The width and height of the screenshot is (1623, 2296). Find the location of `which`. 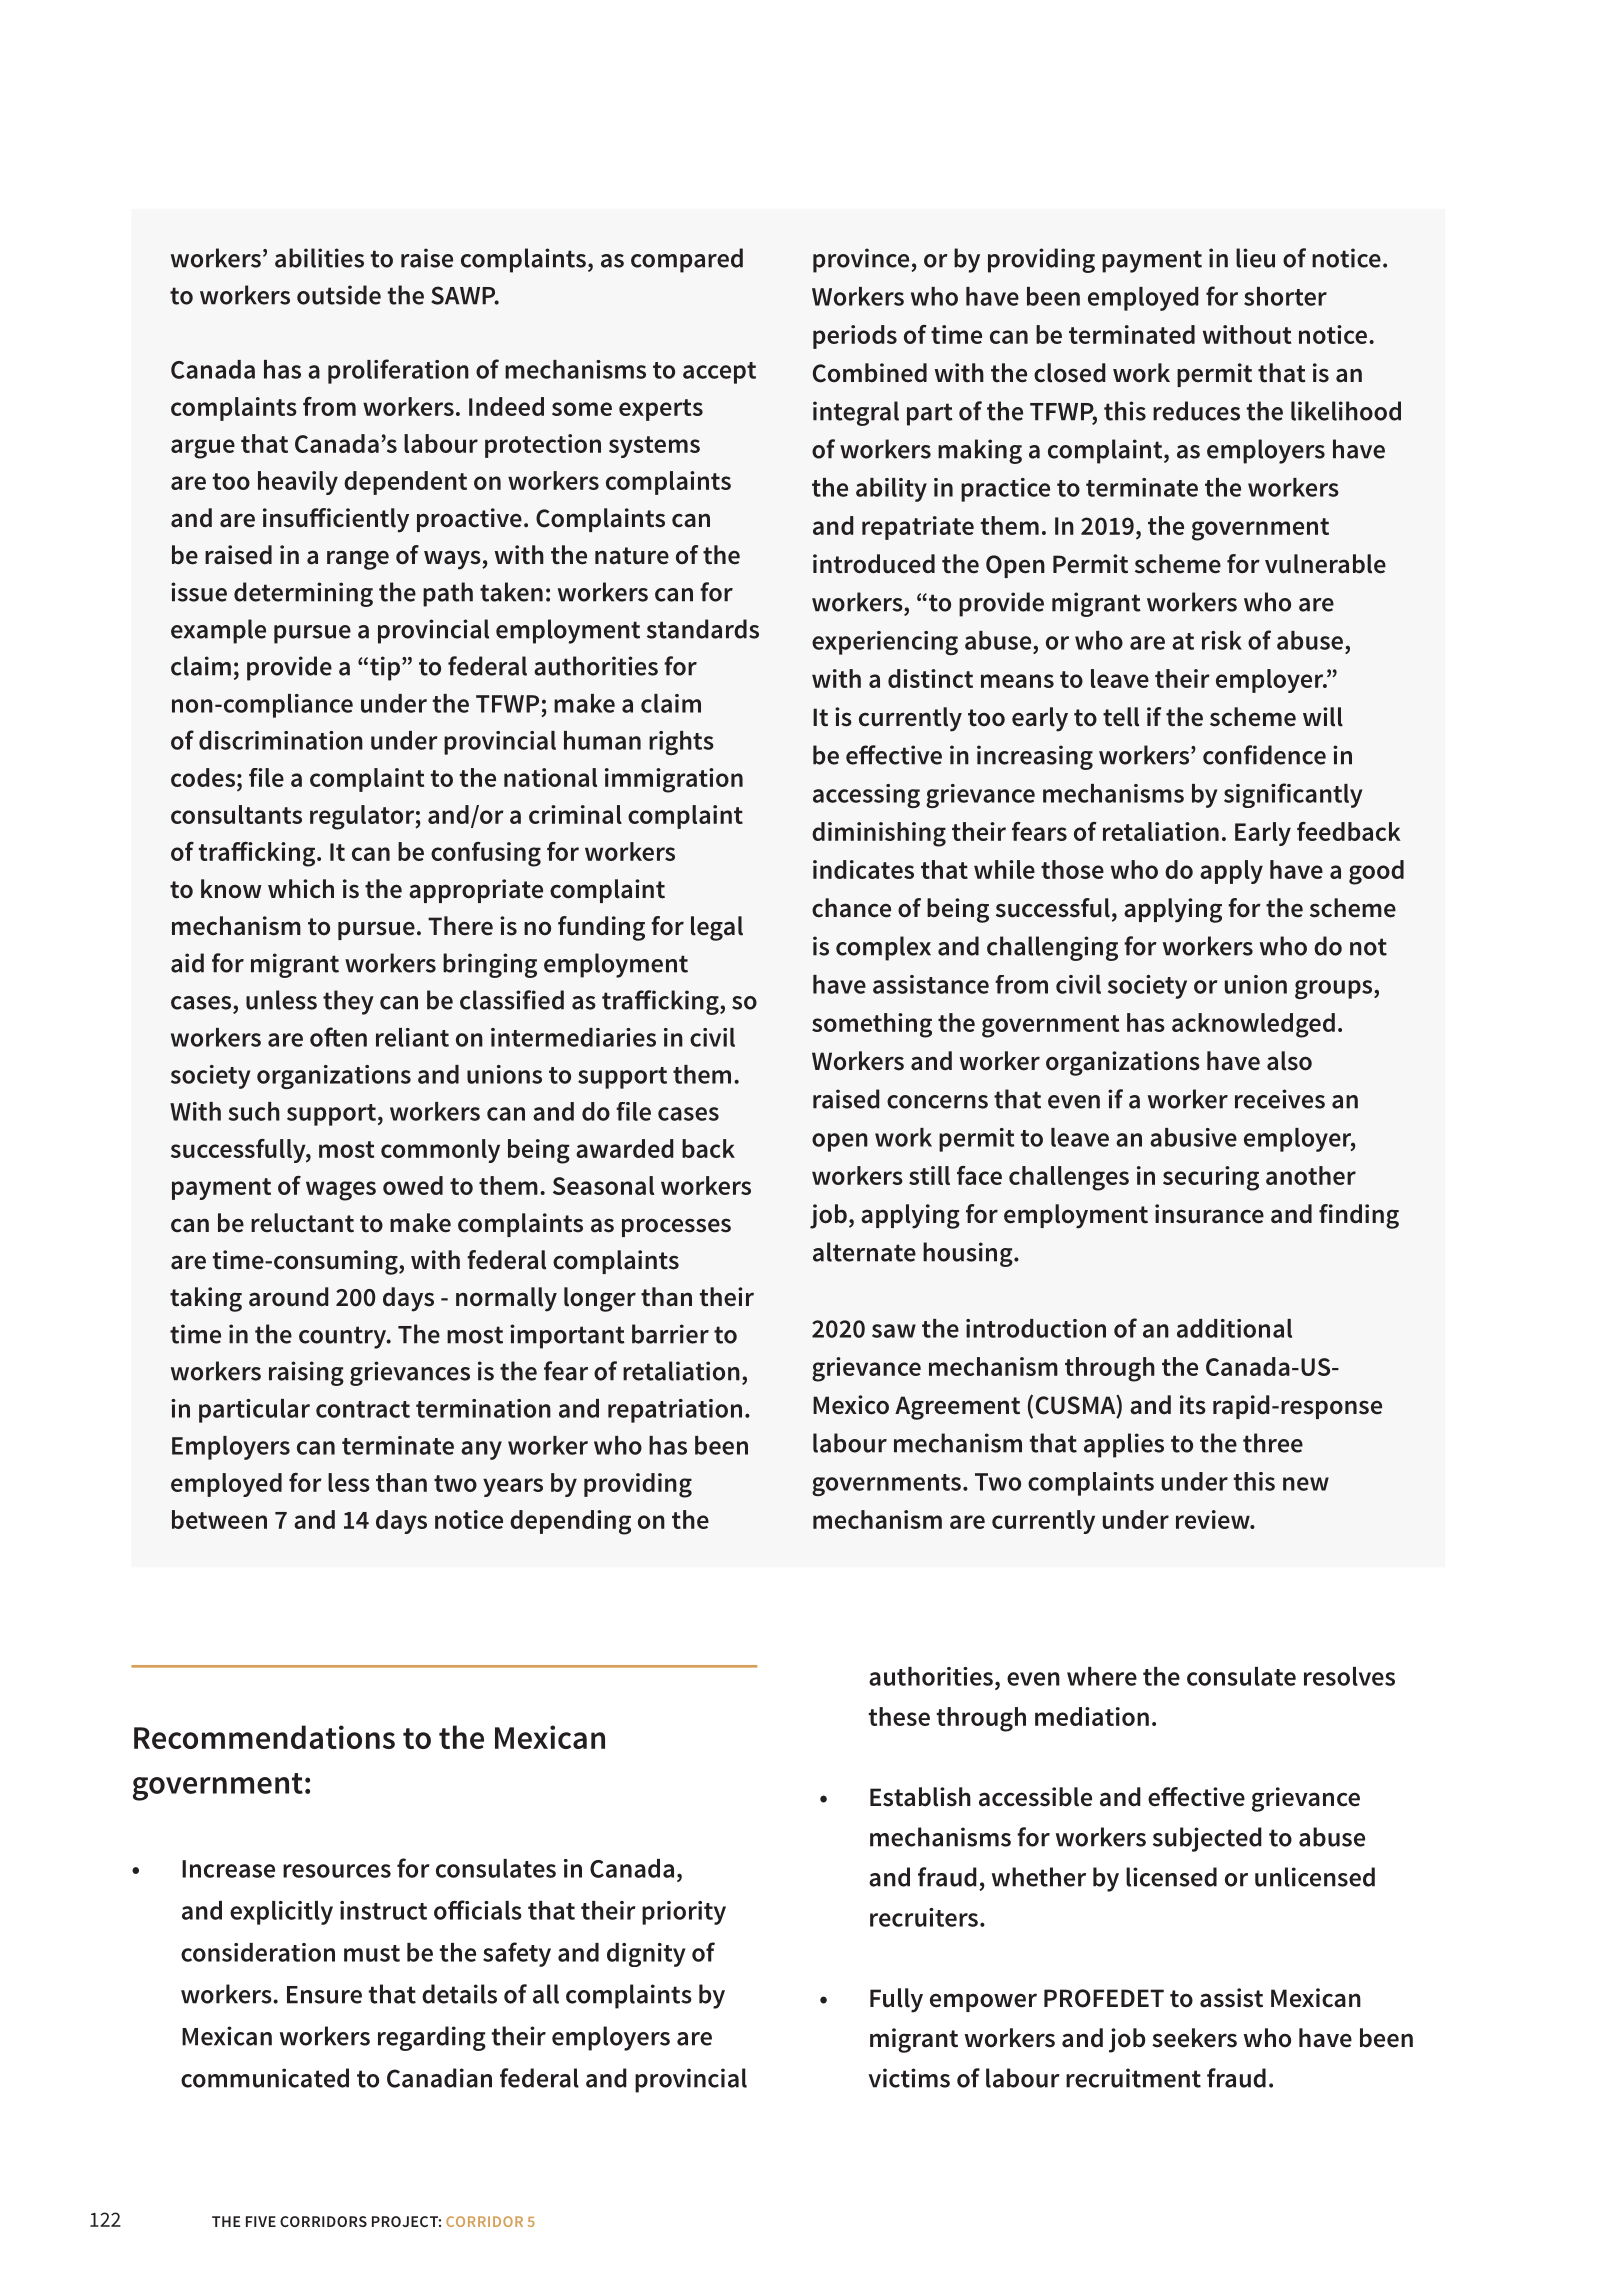

which is located at coordinates (301, 889).
